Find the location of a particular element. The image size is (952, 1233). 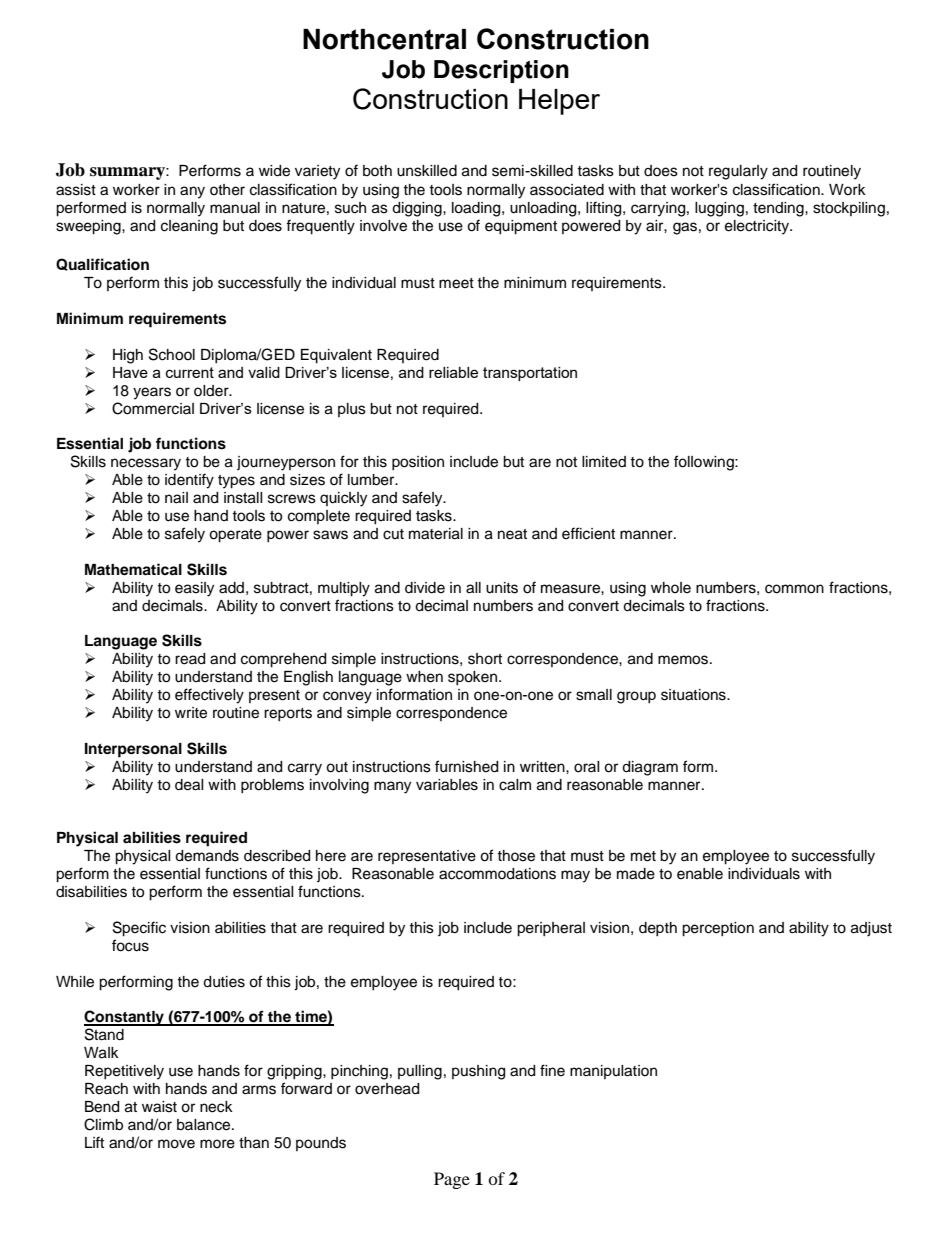

move is located at coordinates (176, 1144).
